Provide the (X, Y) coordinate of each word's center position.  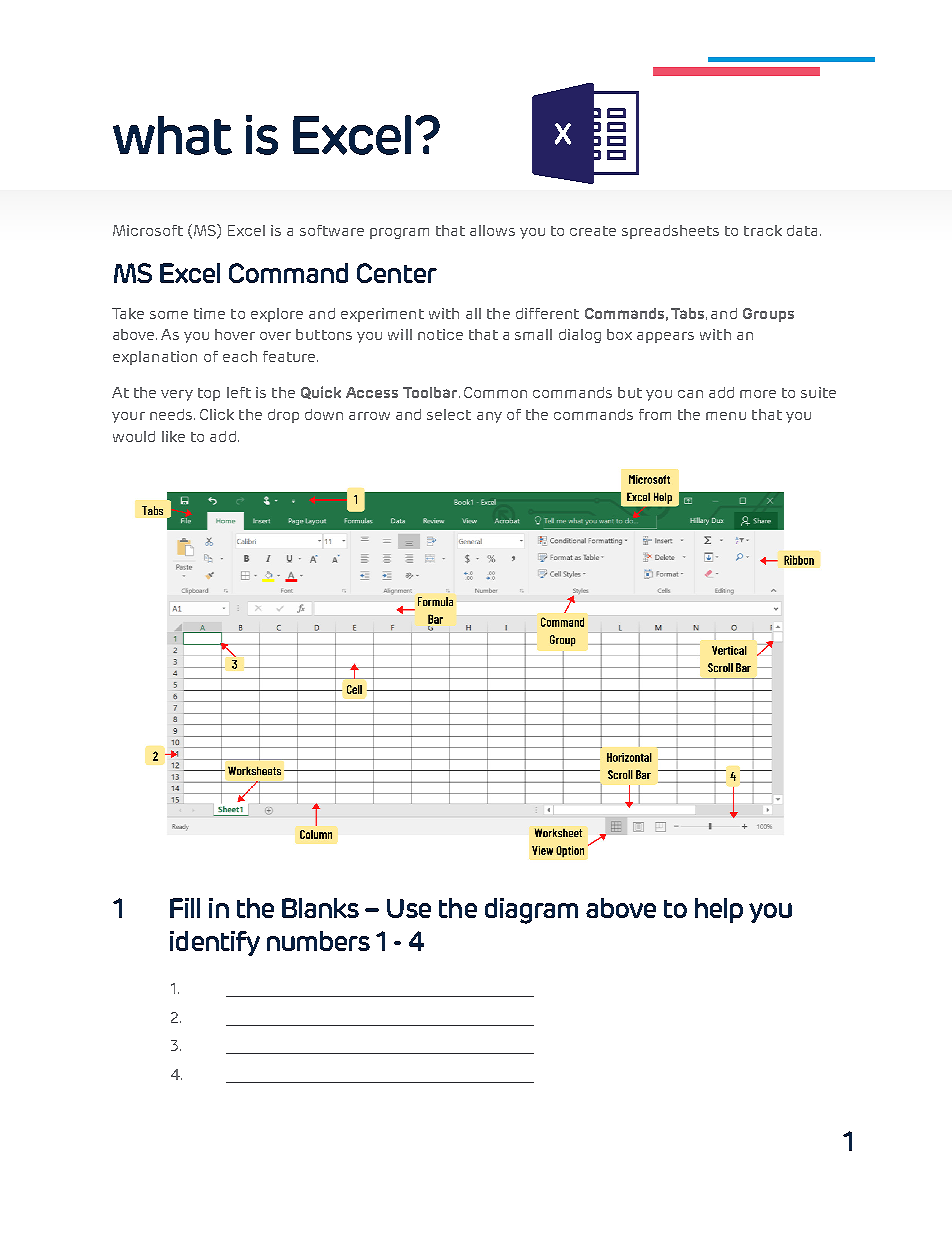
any (489, 417)
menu (726, 416)
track (763, 230)
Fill (185, 908)
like (173, 436)
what (172, 135)
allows (492, 230)
